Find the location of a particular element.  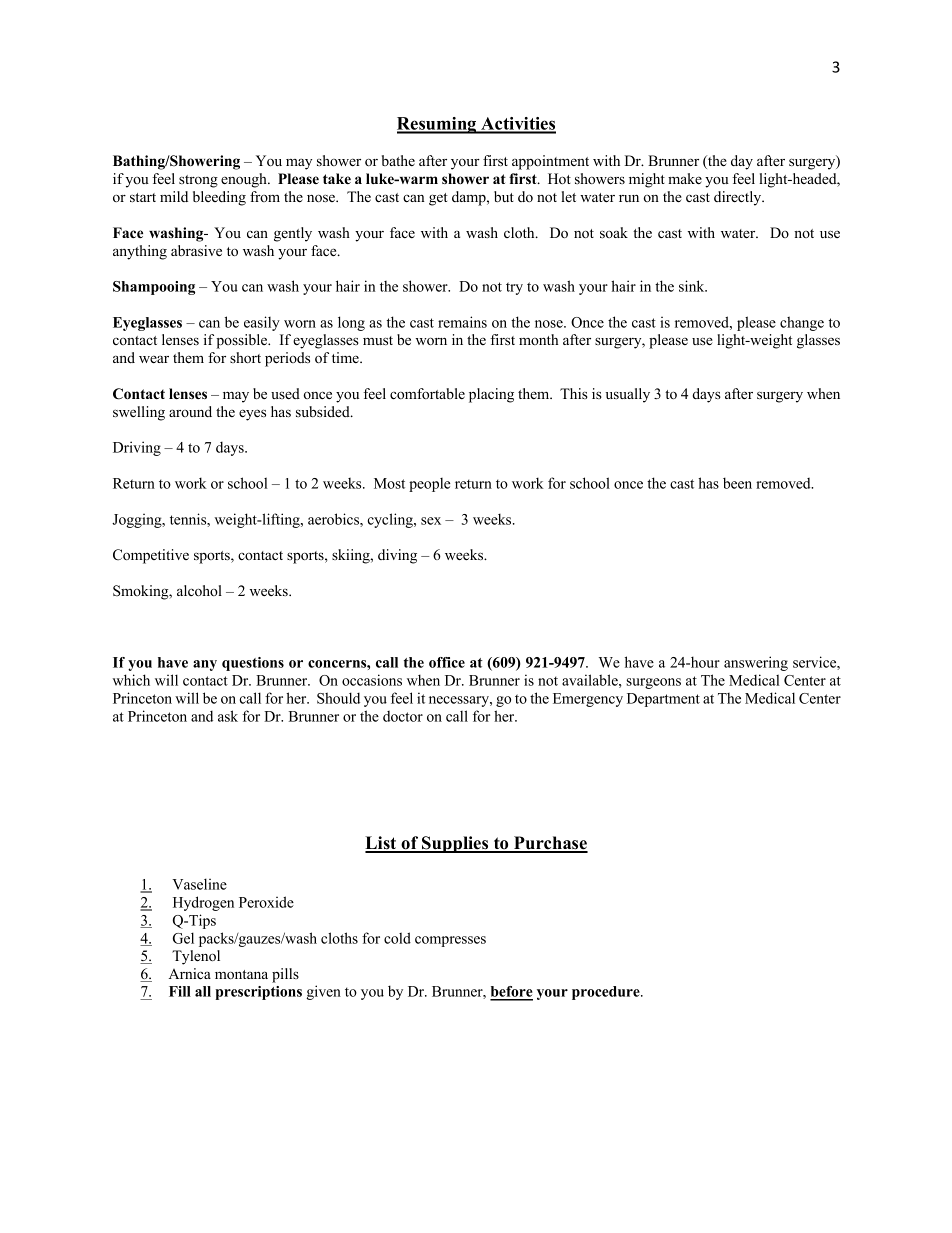

Department is located at coordinates (663, 700).
